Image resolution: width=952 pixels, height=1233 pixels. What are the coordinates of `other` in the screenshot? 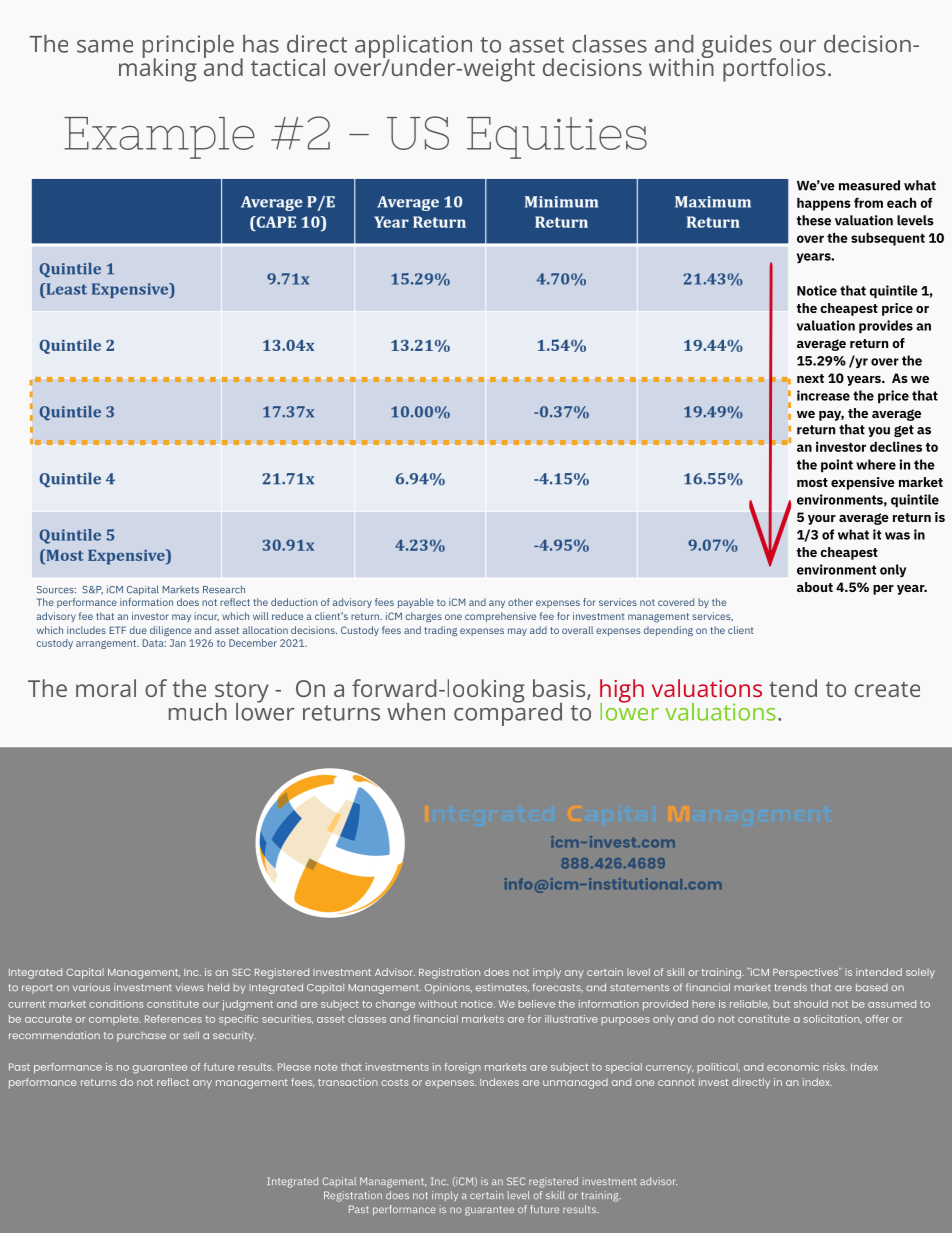 It's located at (520, 602).
